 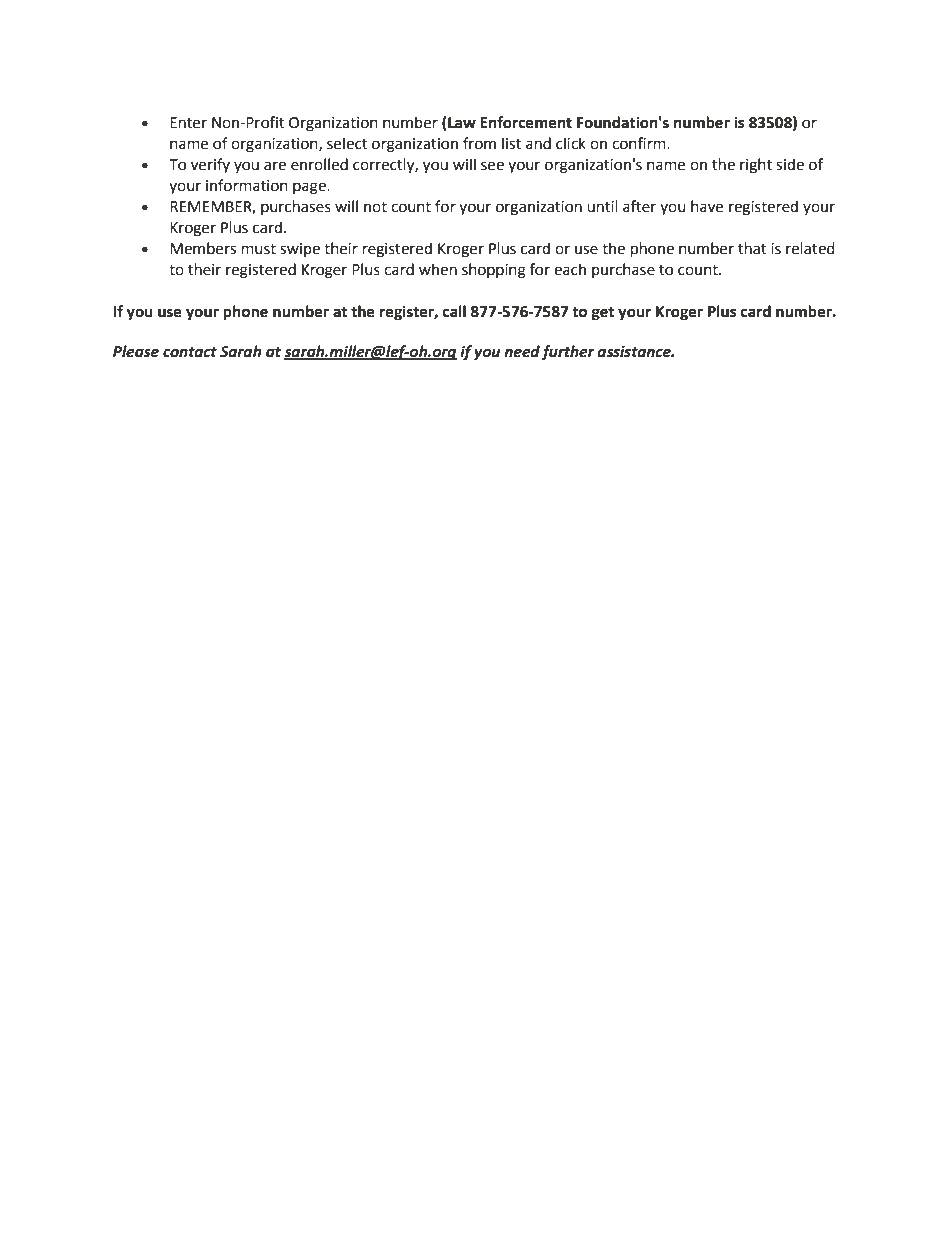 I want to click on swipe, so click(x=300, y=250).
